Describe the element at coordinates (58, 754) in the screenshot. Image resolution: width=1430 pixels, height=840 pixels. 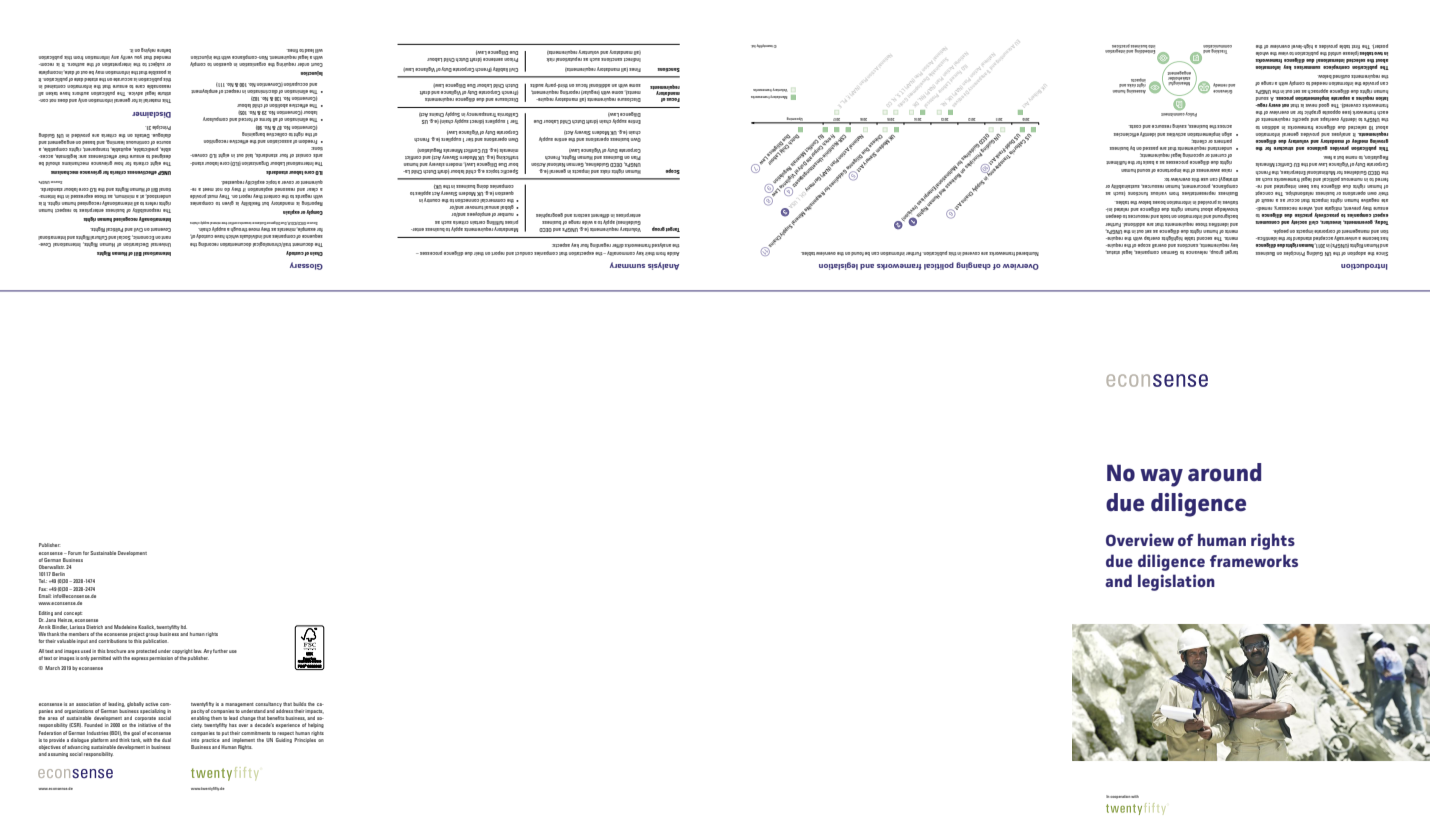
I see `assuming` at that location.
